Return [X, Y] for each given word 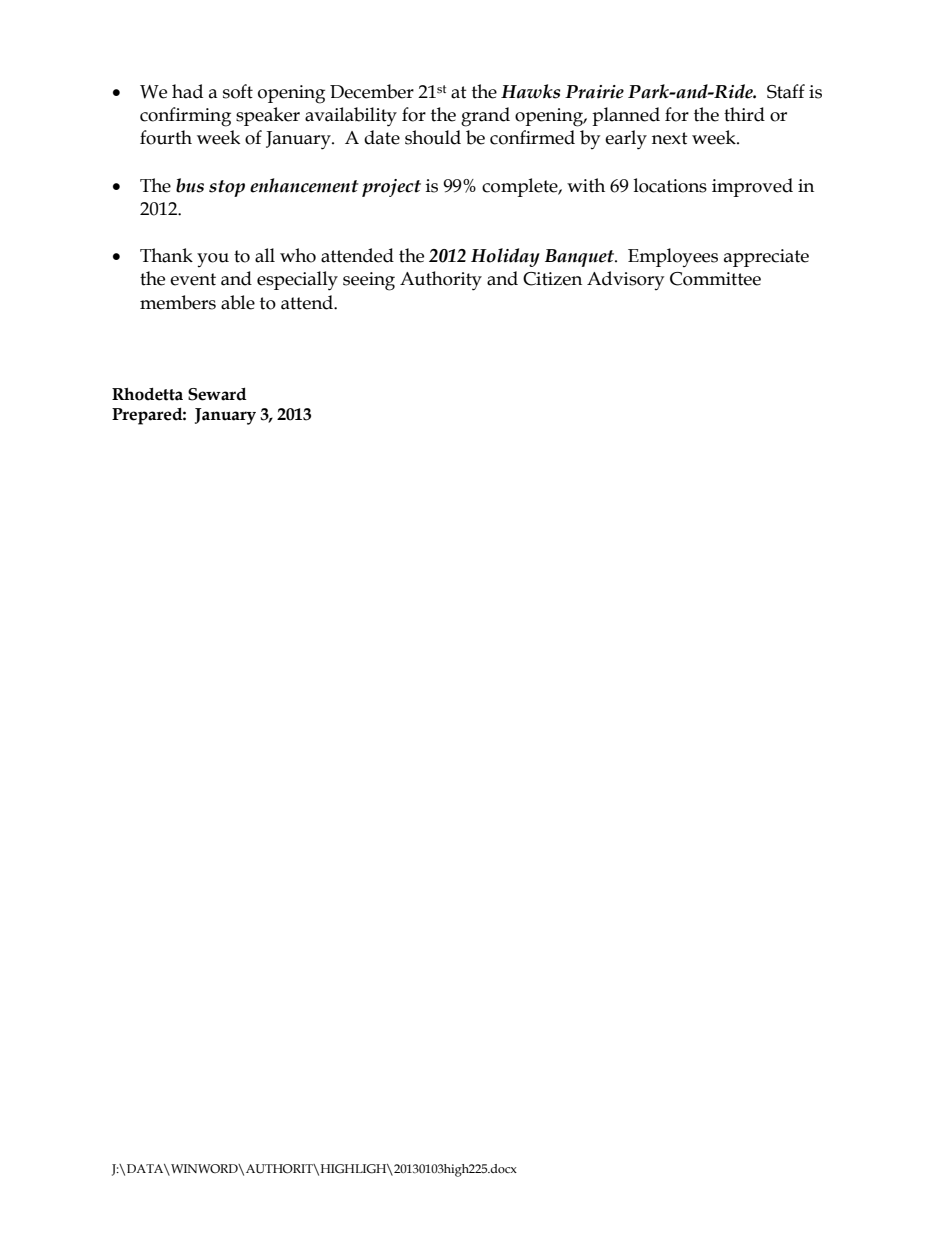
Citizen [552, 279]
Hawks [530, 91]
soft [238, 91]
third [744, 114]
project [391, 188]
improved [752, 187]
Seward [217, 394]
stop [227, 188]
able [238, 302]
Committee [715, 279]
